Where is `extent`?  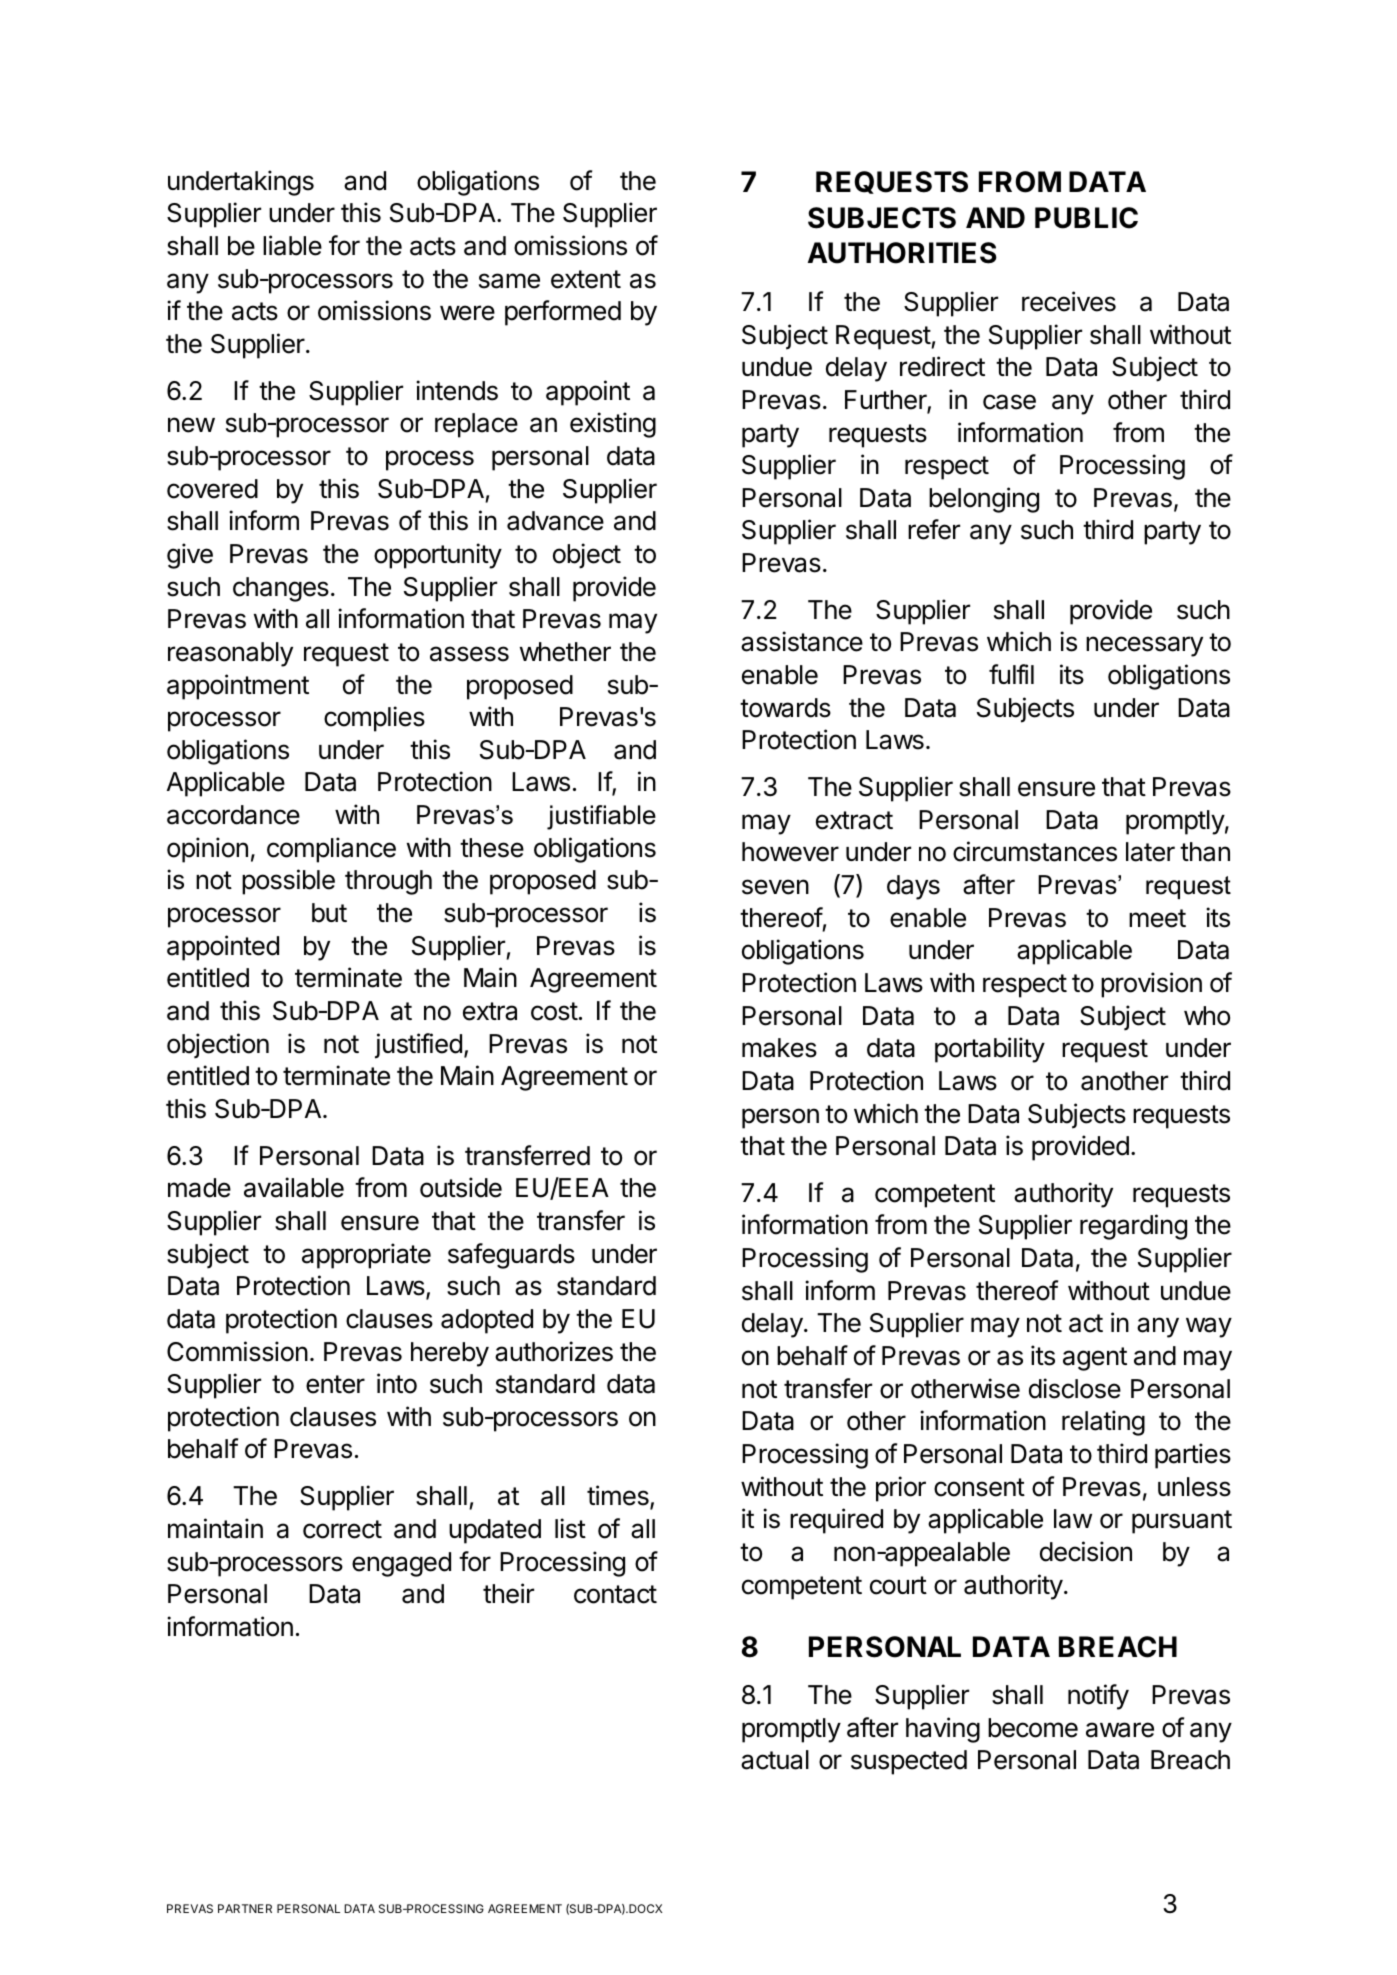
extent is located at coordinates (586, 279).
